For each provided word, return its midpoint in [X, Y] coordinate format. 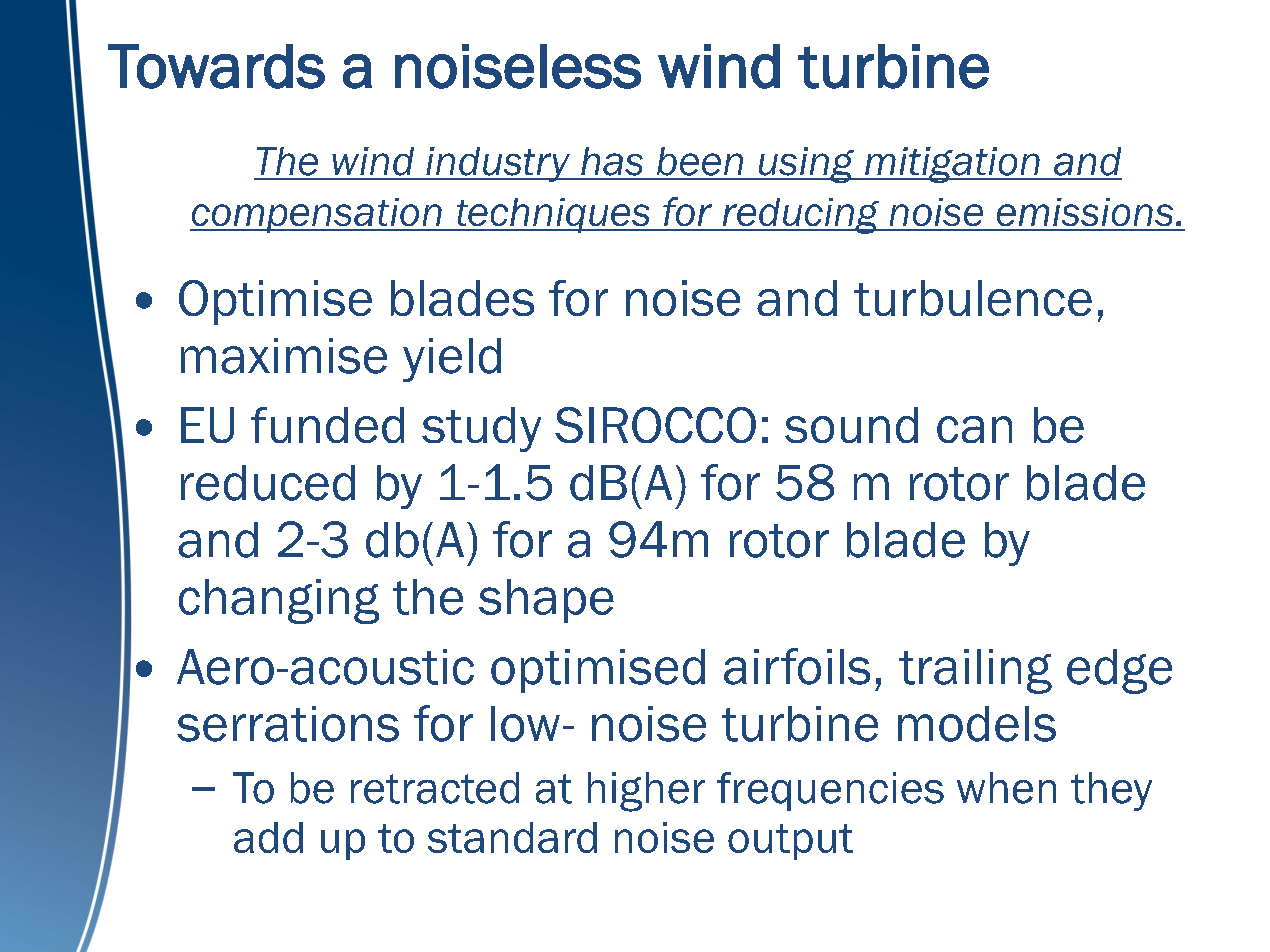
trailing [975, 671]
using [806, 165]
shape [546, 601]
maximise [284, 356]
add [268, 837]
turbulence [973, 298]
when [1006, 788]
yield [452, 360]
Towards [216, 66]
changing [279, 601]
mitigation [952, 165]
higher [646, 792]
